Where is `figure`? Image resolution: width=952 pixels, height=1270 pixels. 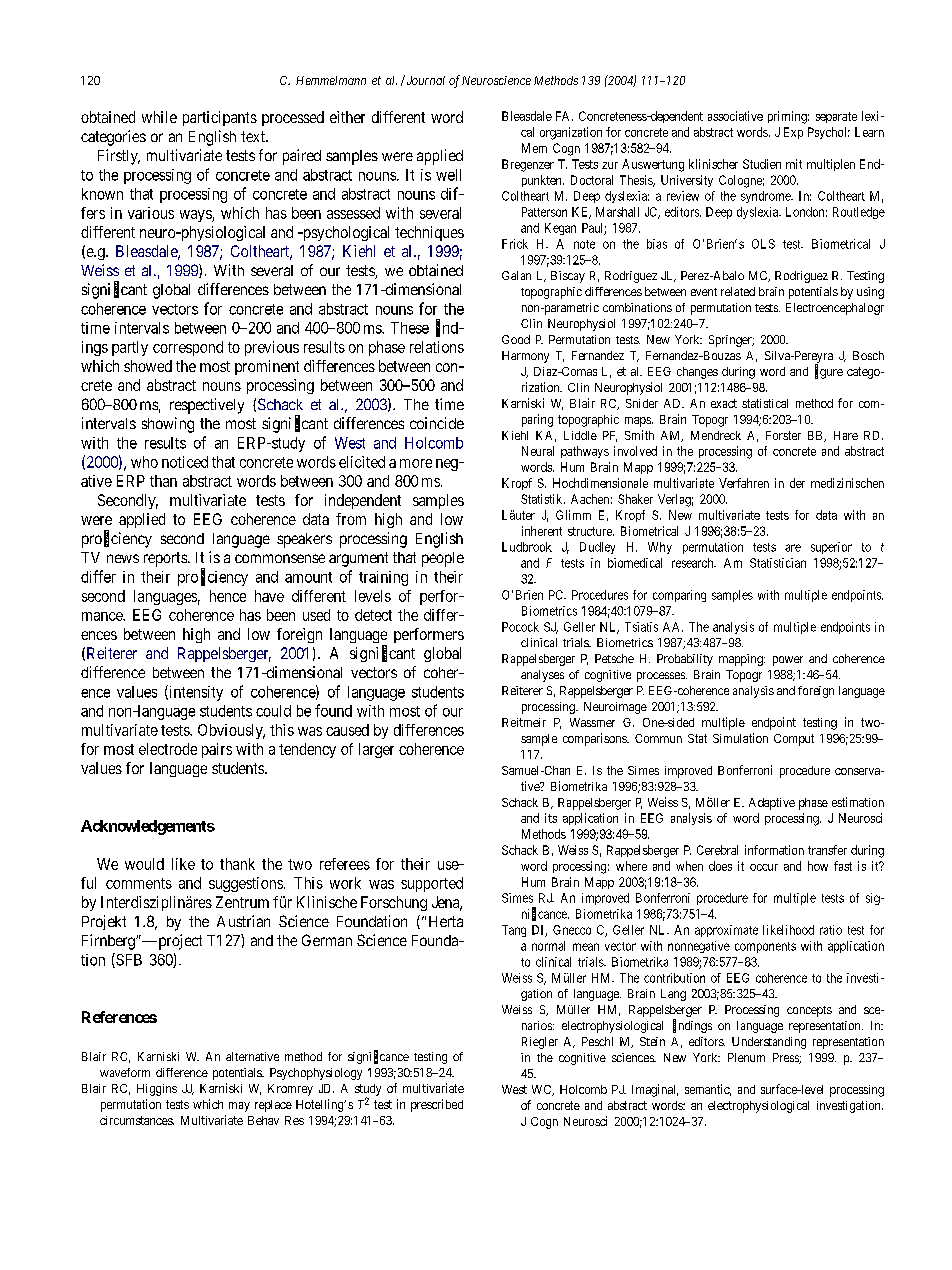
figure is located at coordinates (829, 372).
